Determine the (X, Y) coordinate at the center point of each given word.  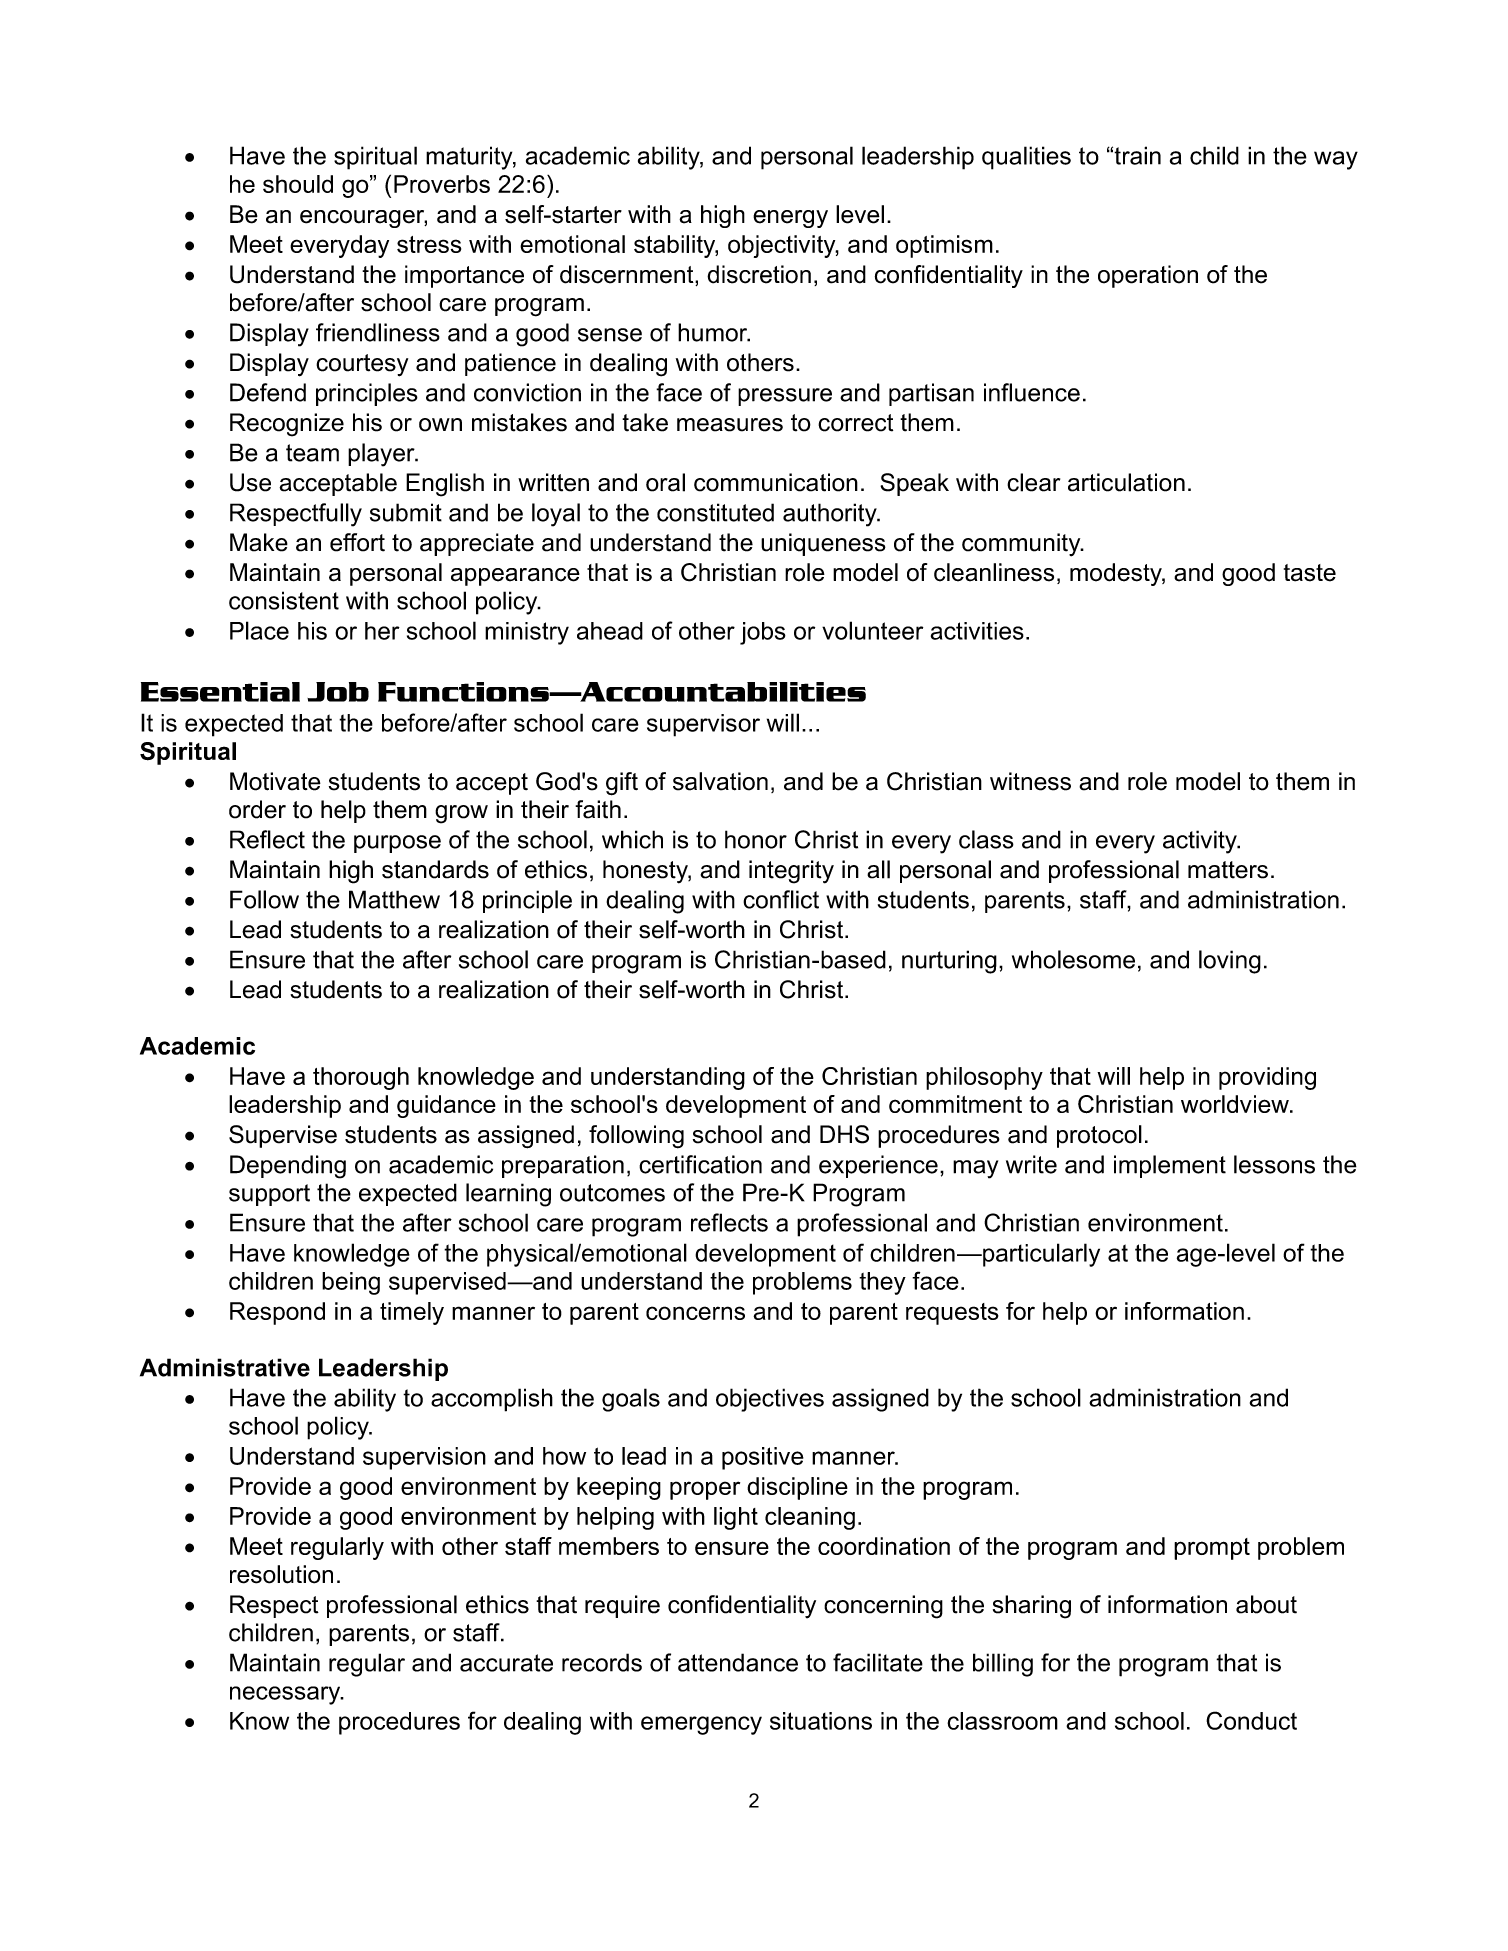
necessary (286, 1695)
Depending (288, 1167)
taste (1310, 573)
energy (790, 219)
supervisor (703, 725)
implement (1170, 1166)
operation (1148, 276)
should (298, 184)
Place (259, 630)
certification (700, 1164)
